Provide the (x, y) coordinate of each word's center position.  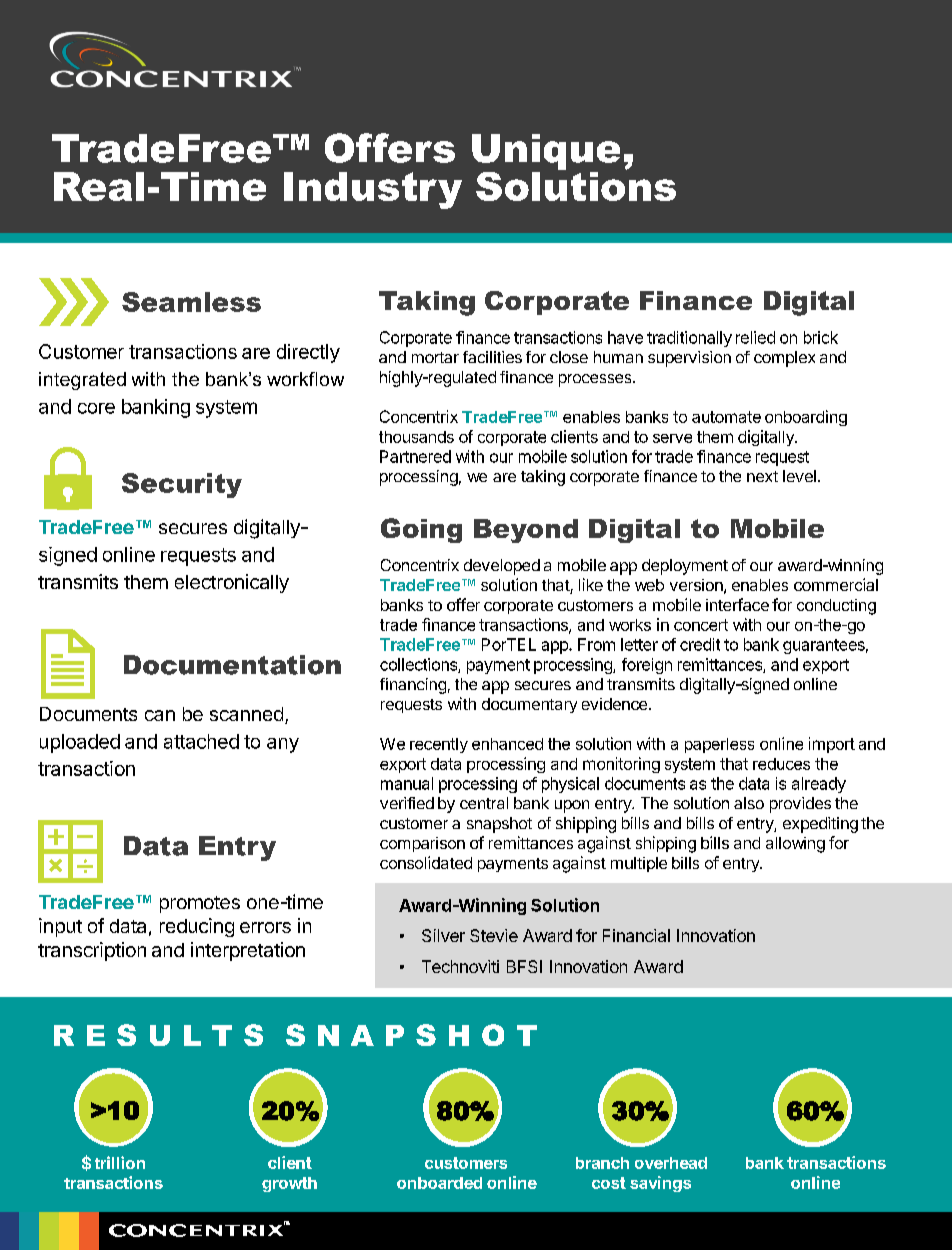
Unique (546, 153)
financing (413, 686)
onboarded (439, 1183)
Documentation (232, 665)
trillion (120, 1162)
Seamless (191, 302)
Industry (373, 190)
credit (700, 644)
